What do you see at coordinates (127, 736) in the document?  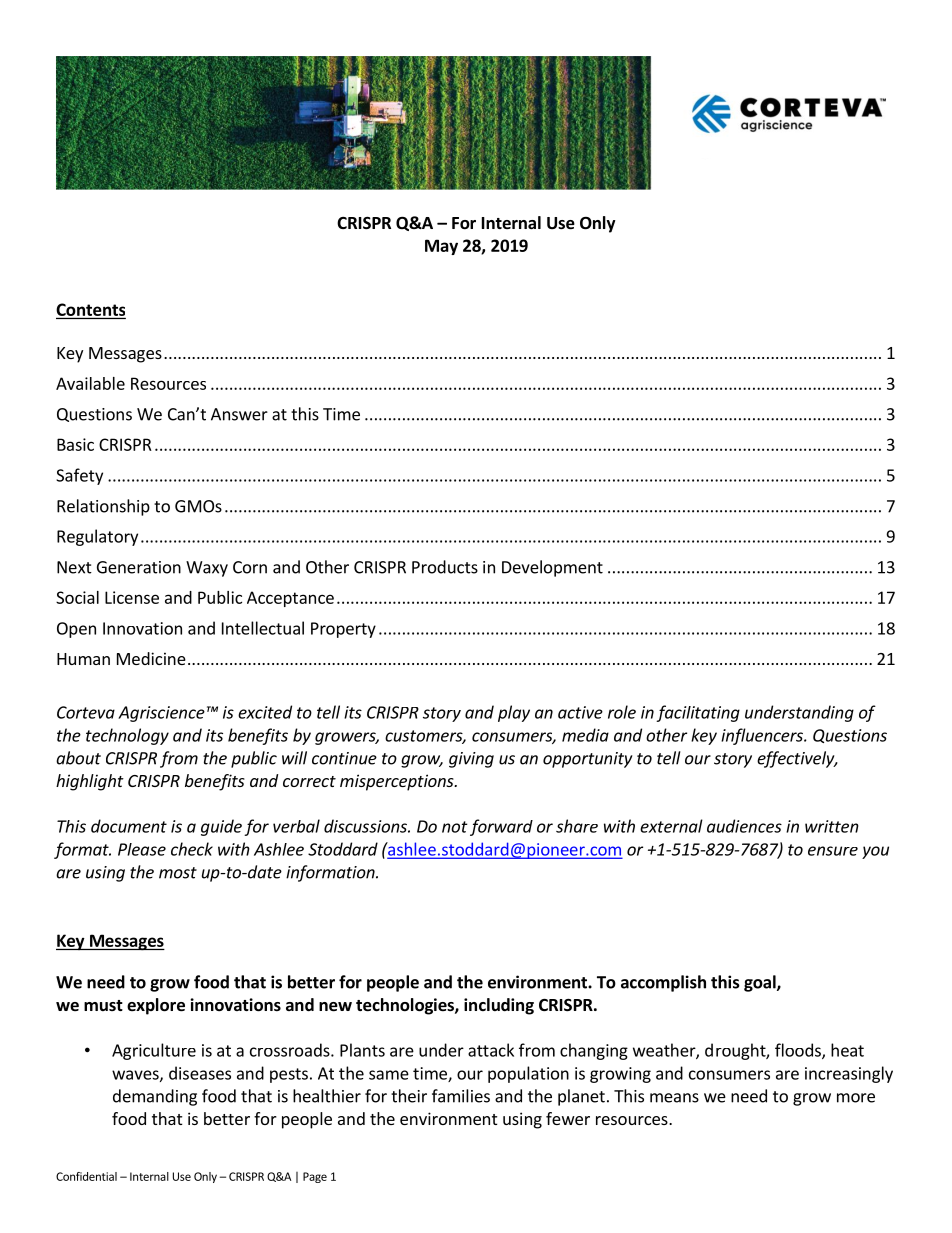 I see `technology` at bounding box center [127, 736].
